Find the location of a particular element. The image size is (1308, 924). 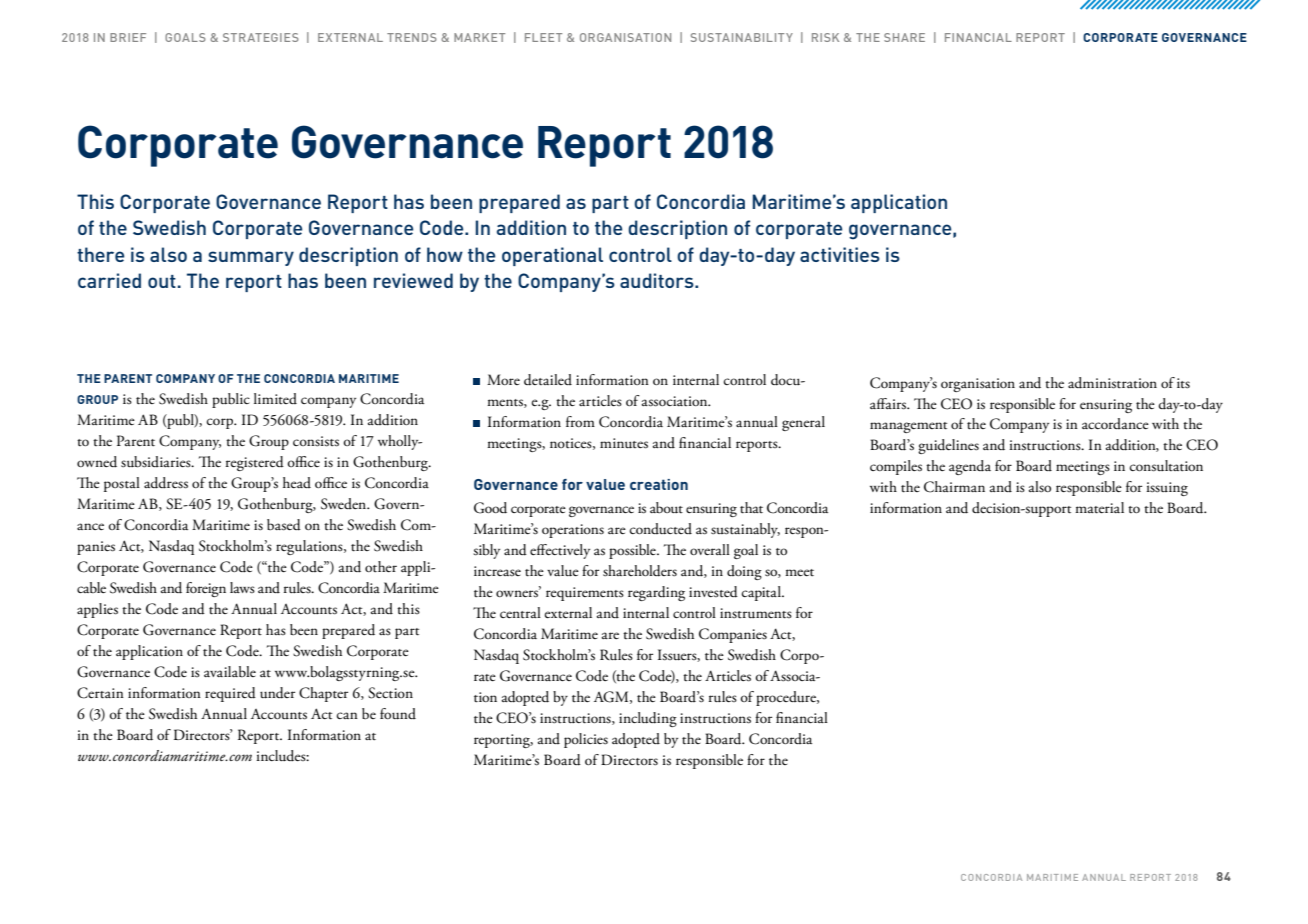

including is located at coordinates (648, 719).
